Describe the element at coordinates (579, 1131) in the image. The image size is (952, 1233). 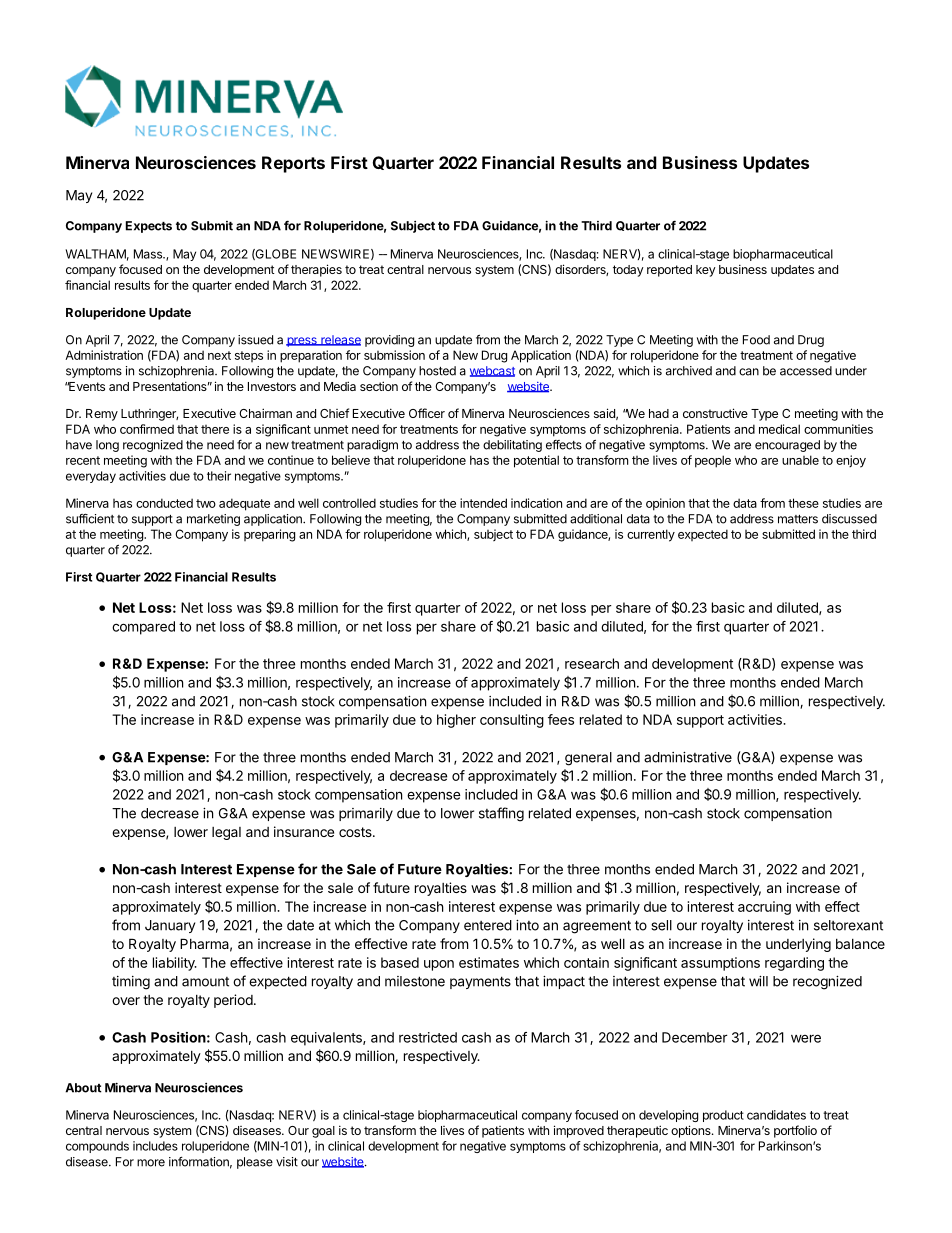
I see `improved` at that location.
